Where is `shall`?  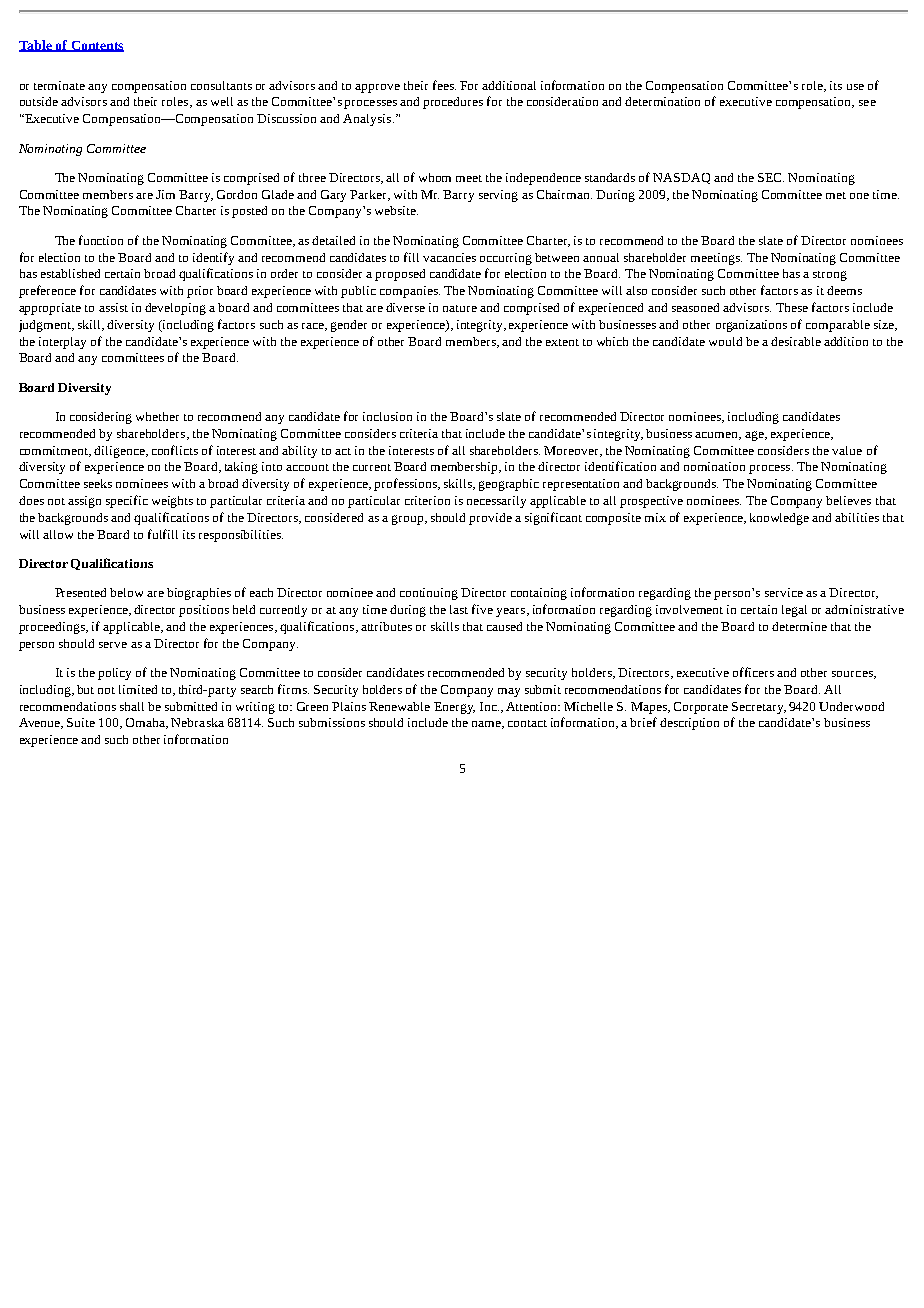
shall is located at coordinates (132, 706).
